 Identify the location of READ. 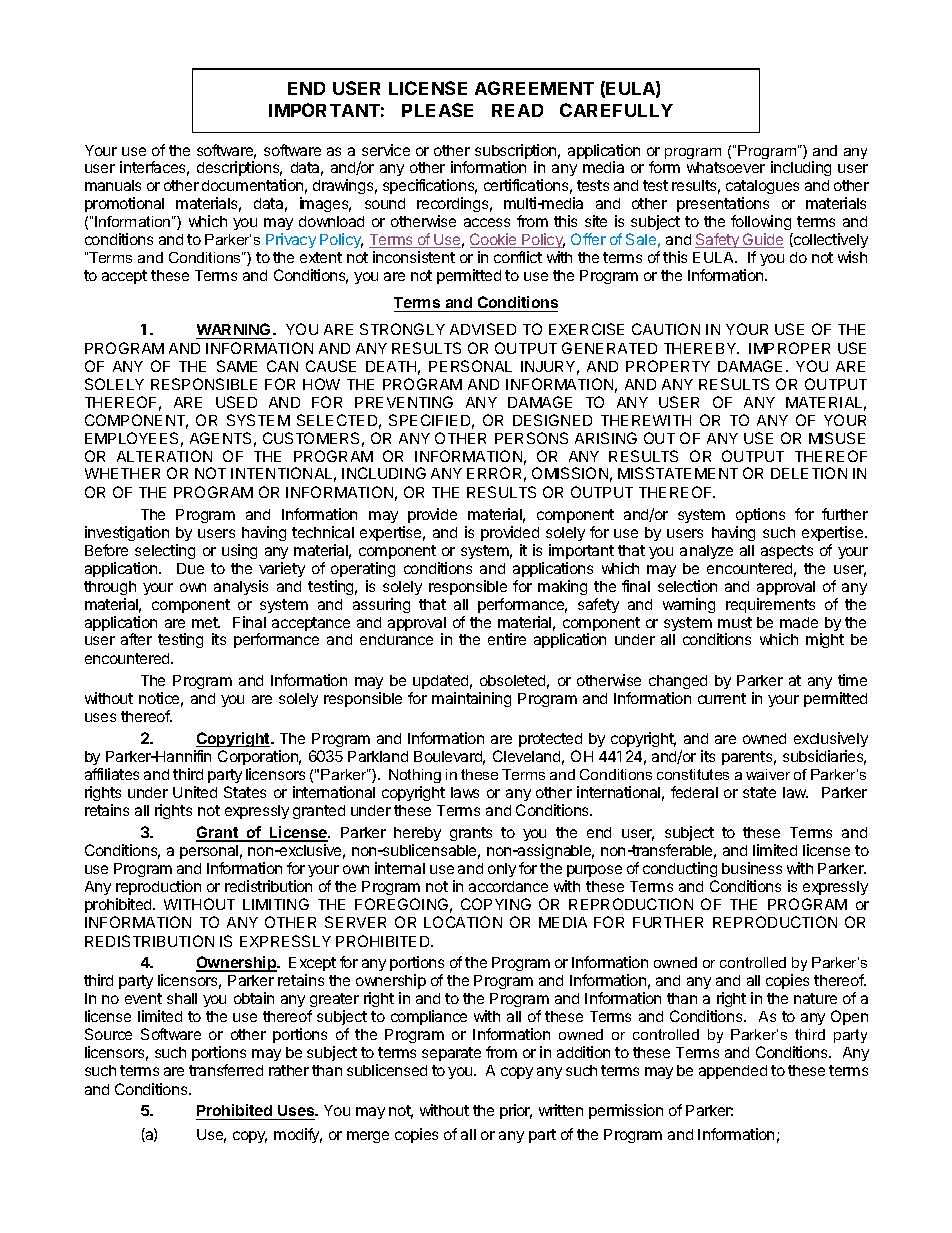
(517, 110).
